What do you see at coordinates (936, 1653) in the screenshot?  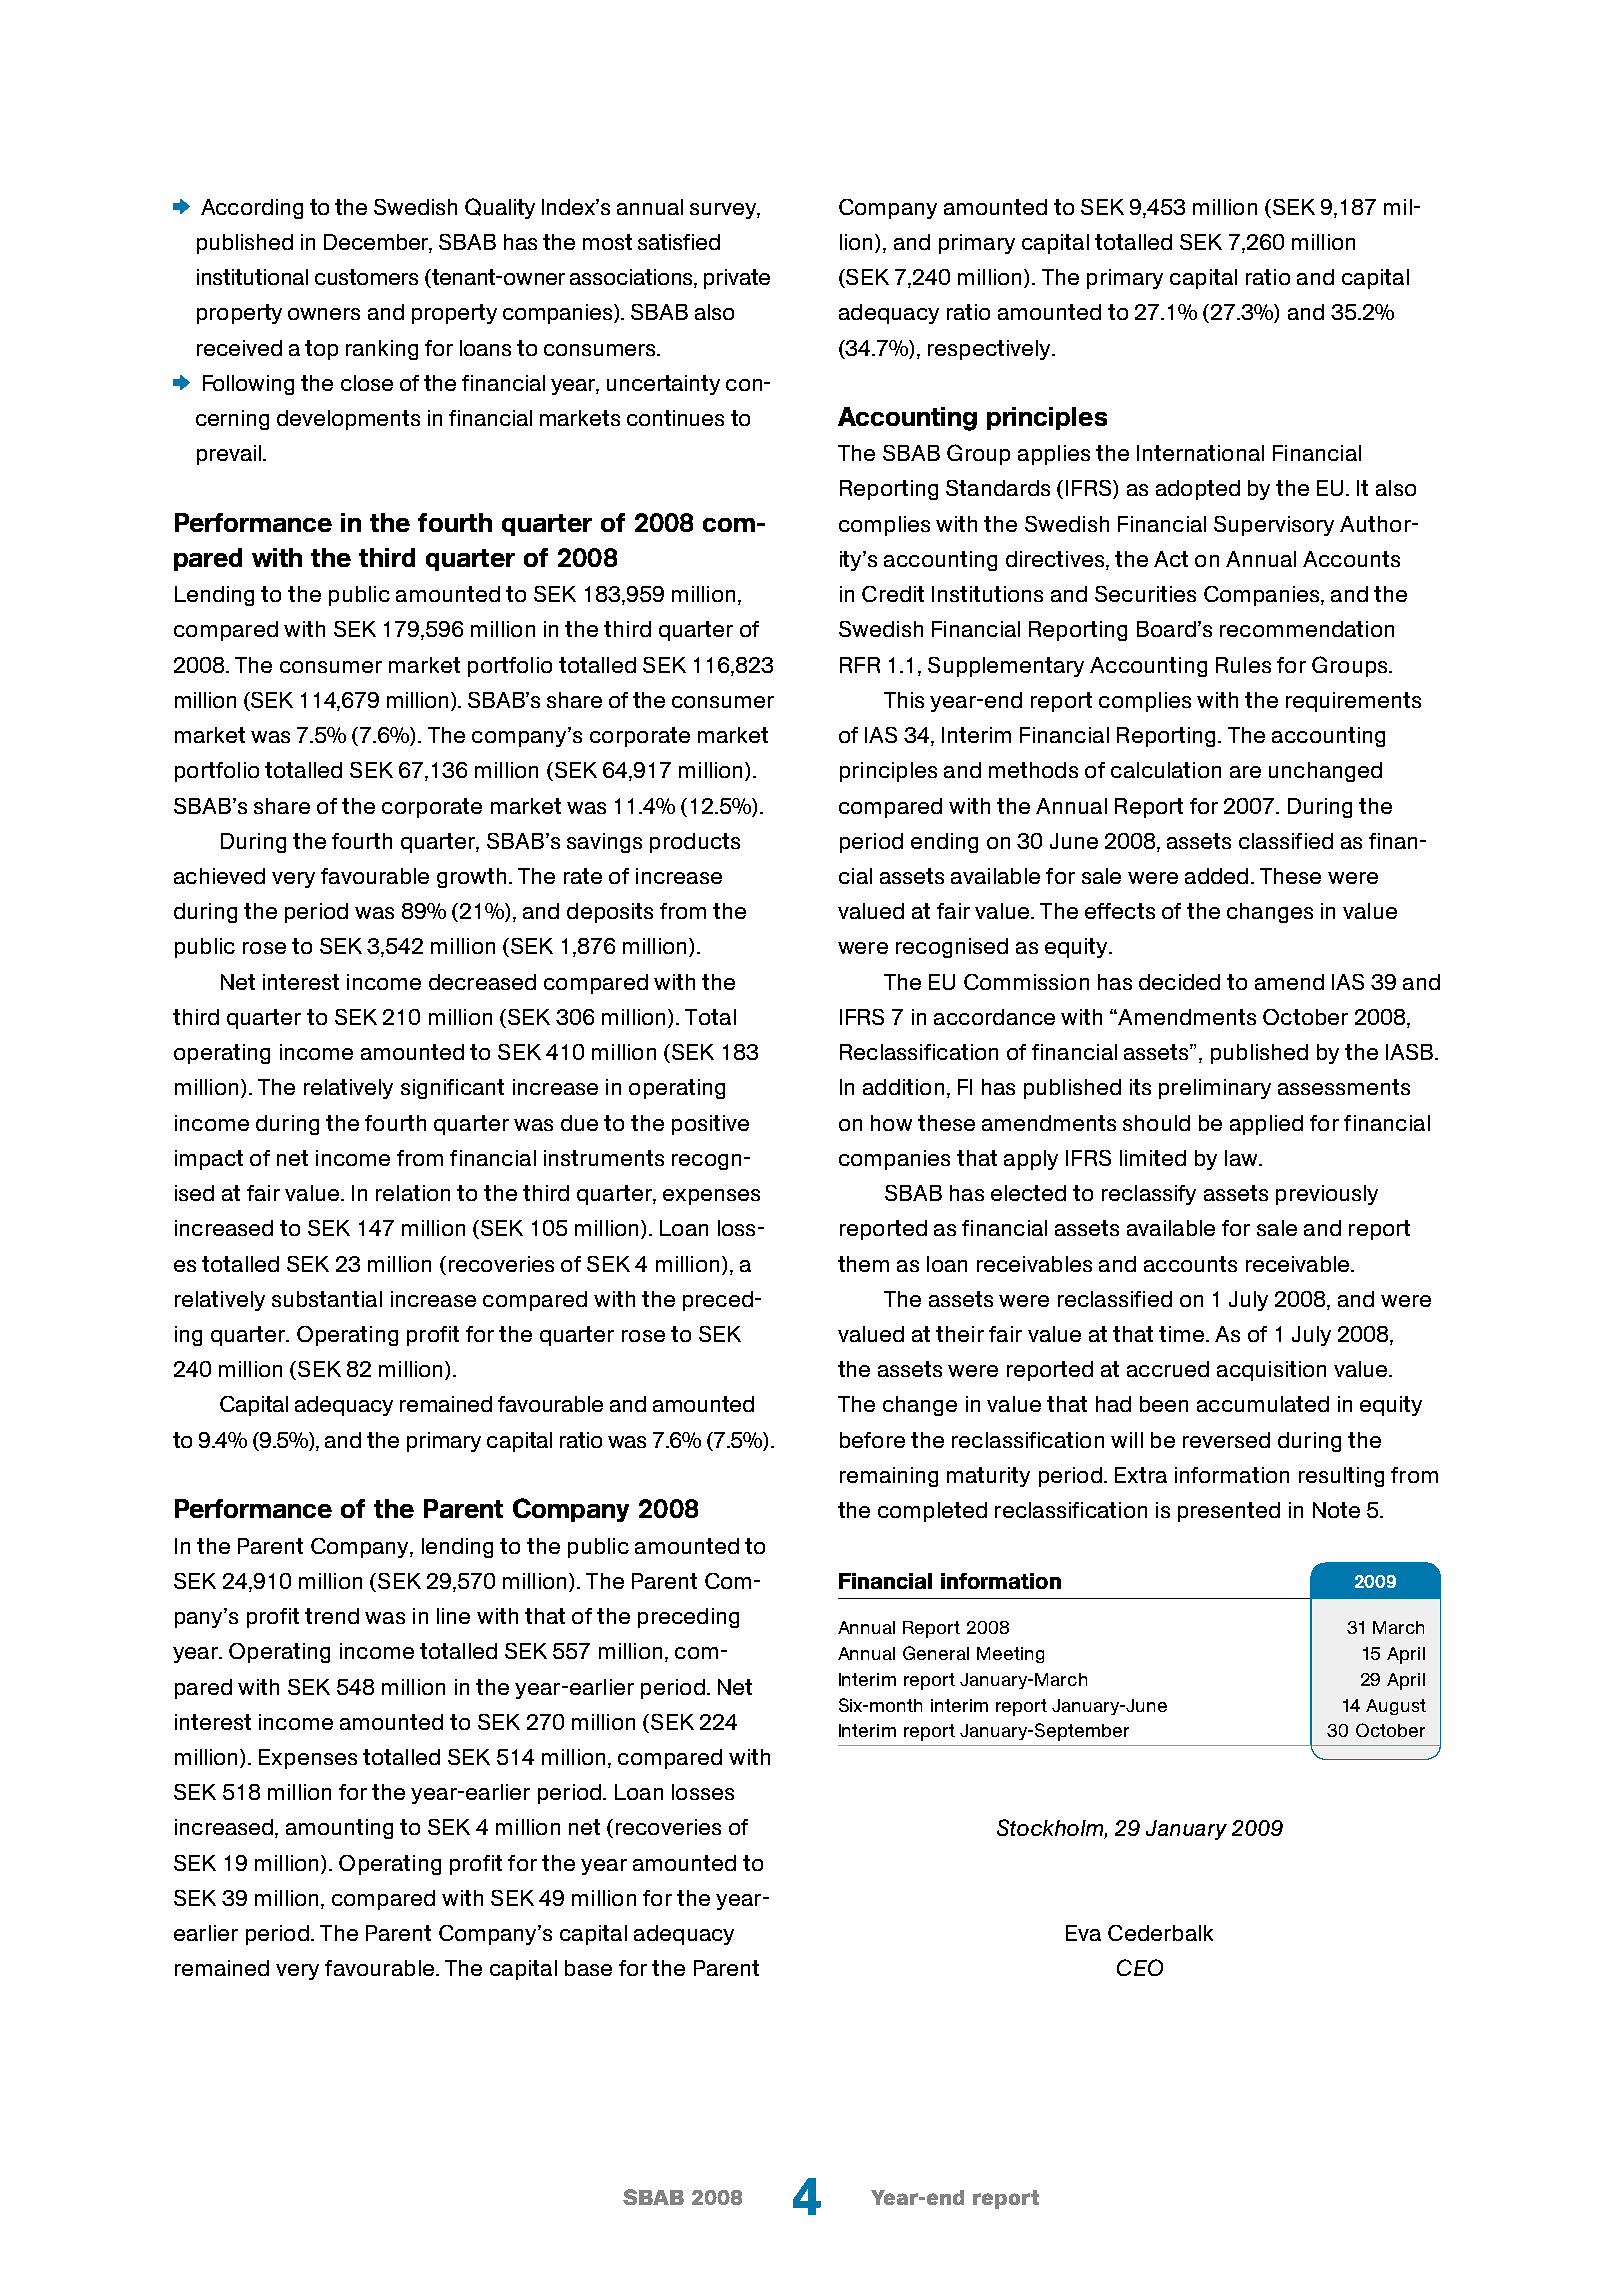 I see `General` at bounding box center [936, 1653].
